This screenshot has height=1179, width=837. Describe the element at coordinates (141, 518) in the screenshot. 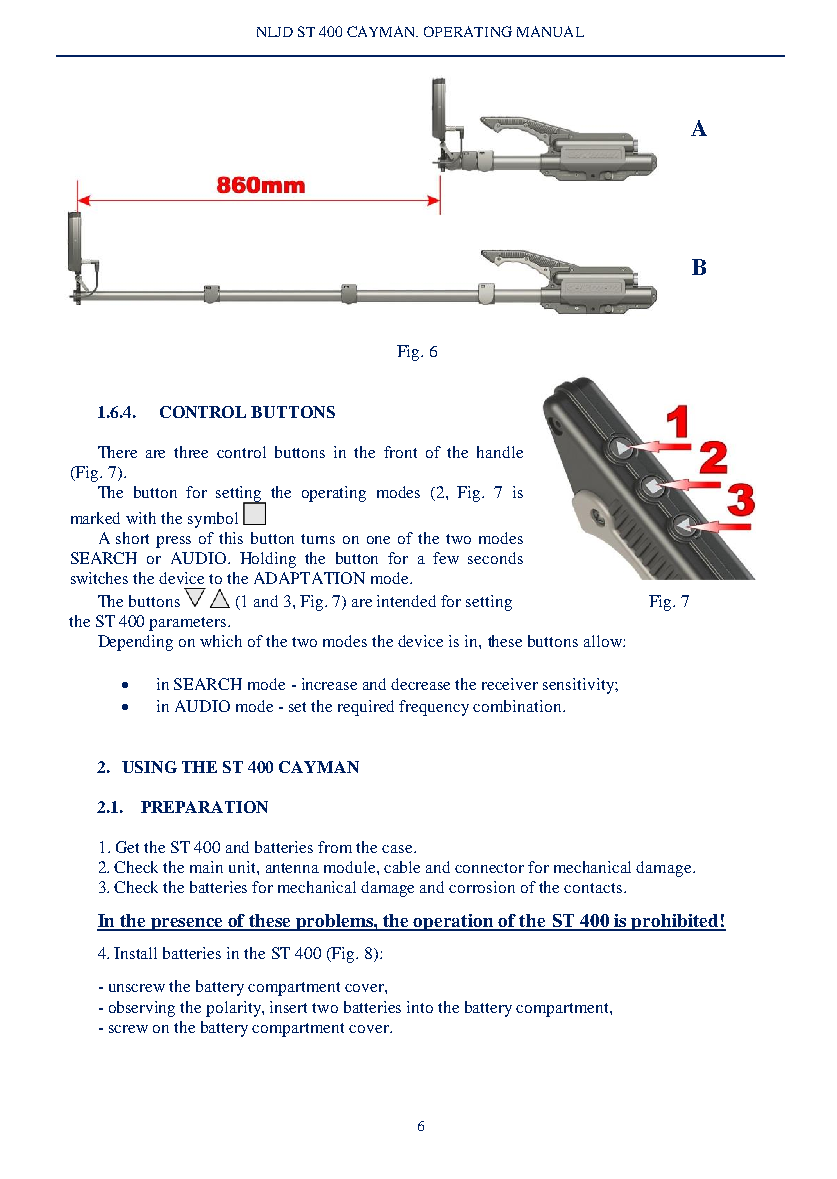

I see `with` at that location.
